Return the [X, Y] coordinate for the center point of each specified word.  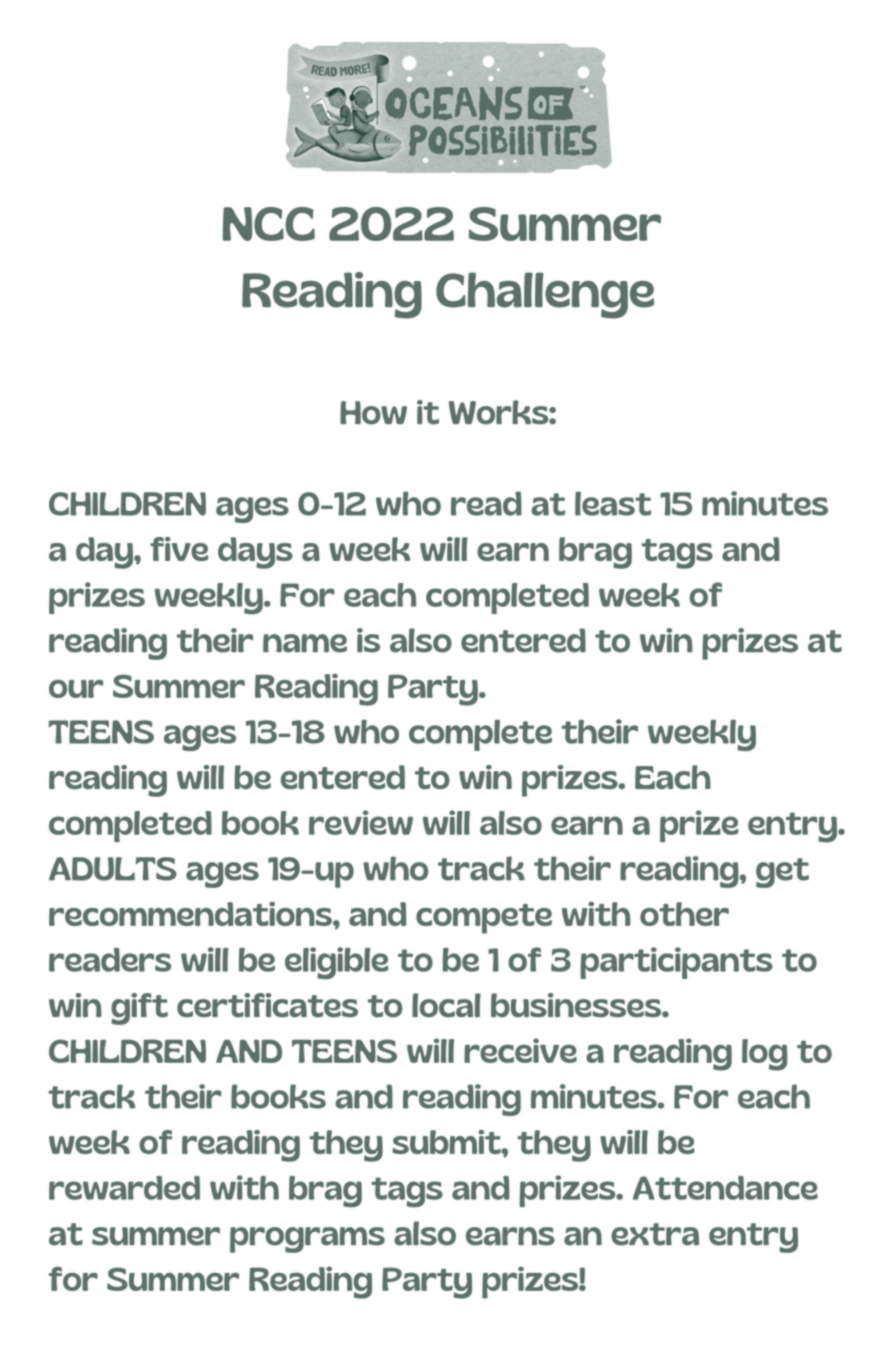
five [179, 549]
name [305, 643]
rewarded [124, 1188]
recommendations [191, 914]
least [613, 504]
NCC [269, 224]
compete [484, 919]
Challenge [545, 295]
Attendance [725, 1188]
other [684, 914]
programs [307, 1240]
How [373, 413]
